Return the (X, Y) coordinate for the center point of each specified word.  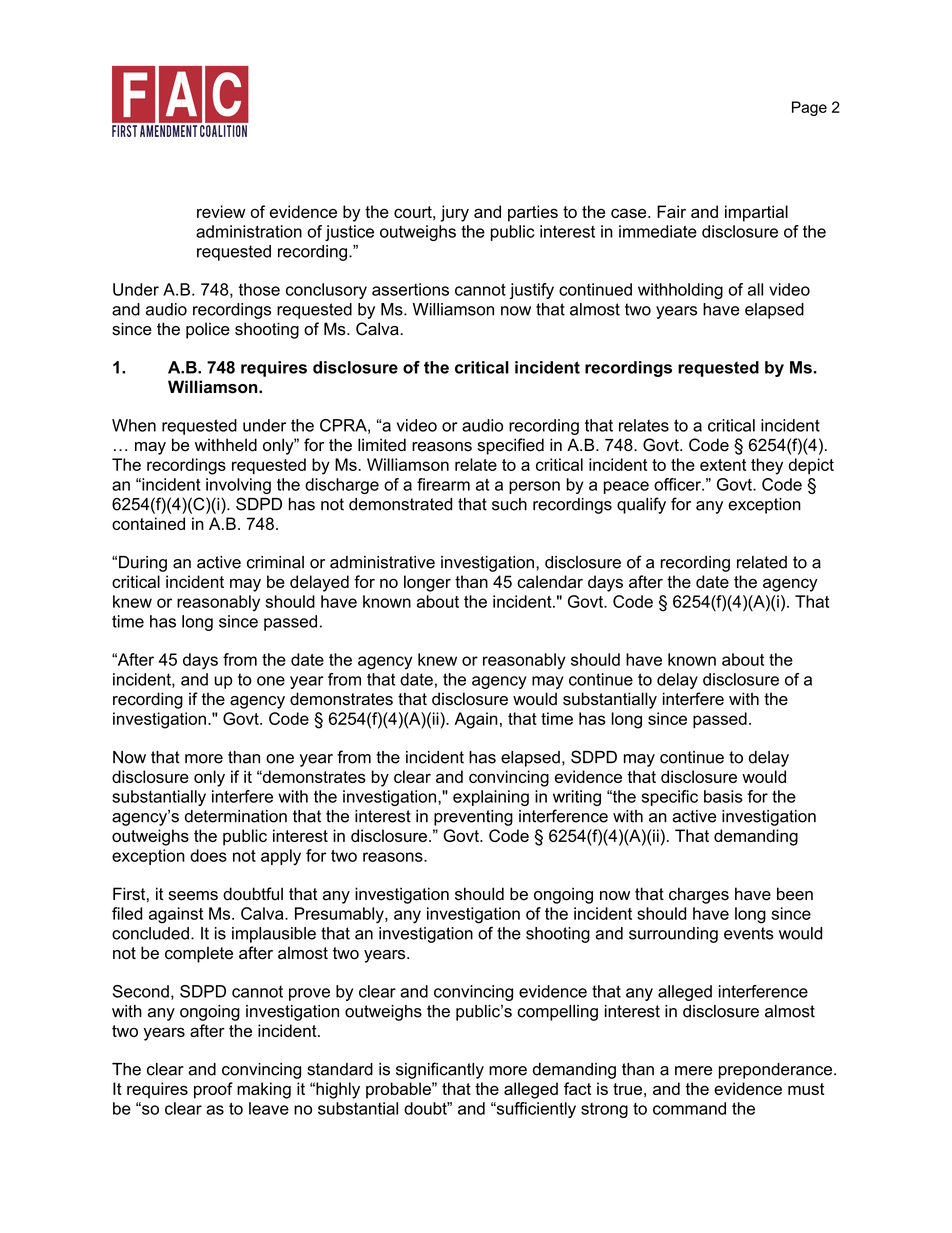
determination (236, 816)
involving (238, 486)
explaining (491, 798)
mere (693, 1071)
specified (510, 446)
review (221, 211)
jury (455, 213)
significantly (440, 1070)
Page (809, 108)
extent (723, 465)
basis (723, 796)
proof (213, 1090)
